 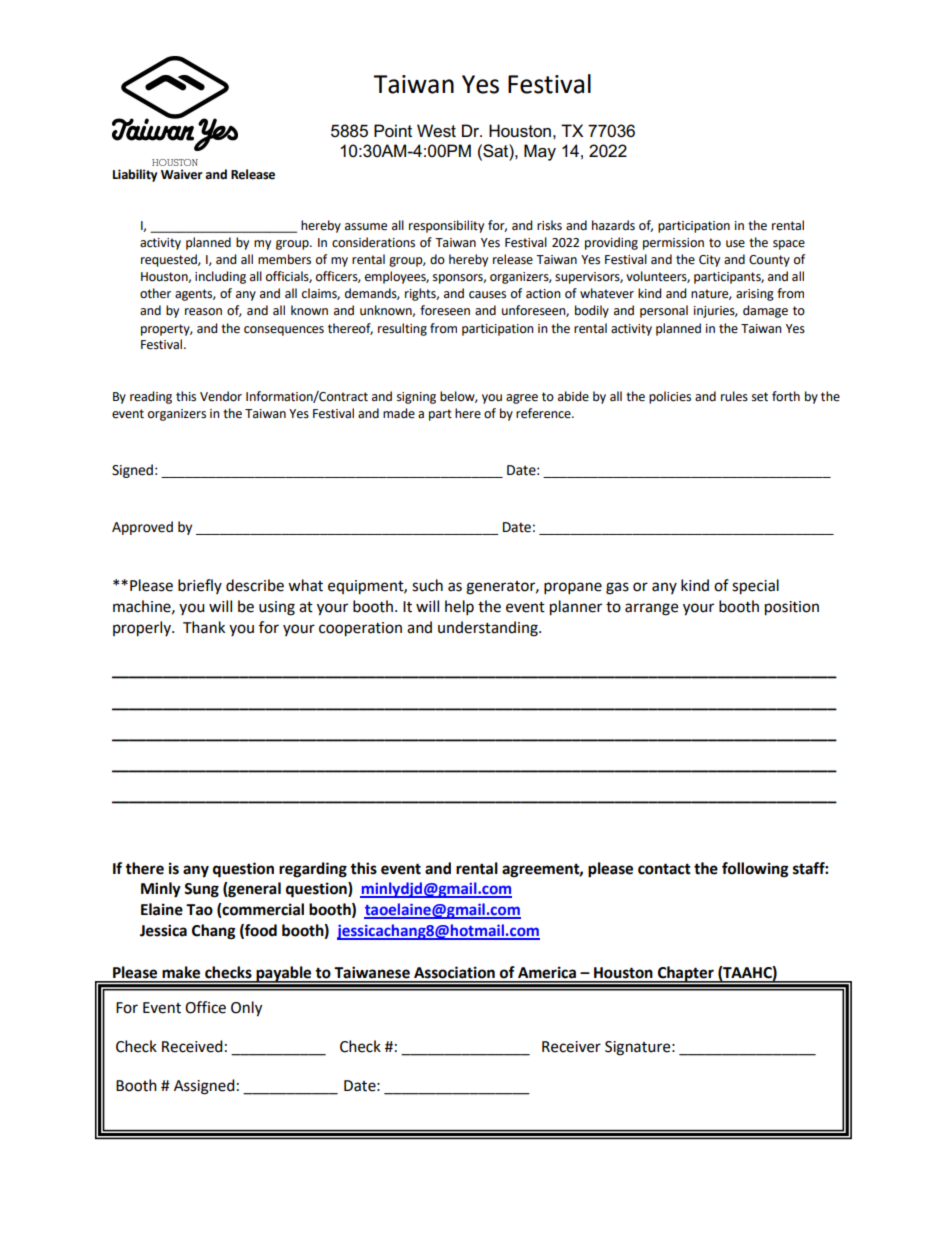 What do you see at coordinates (664, 869) in the image?
I see `contact` at bounding box center [664, 869].
